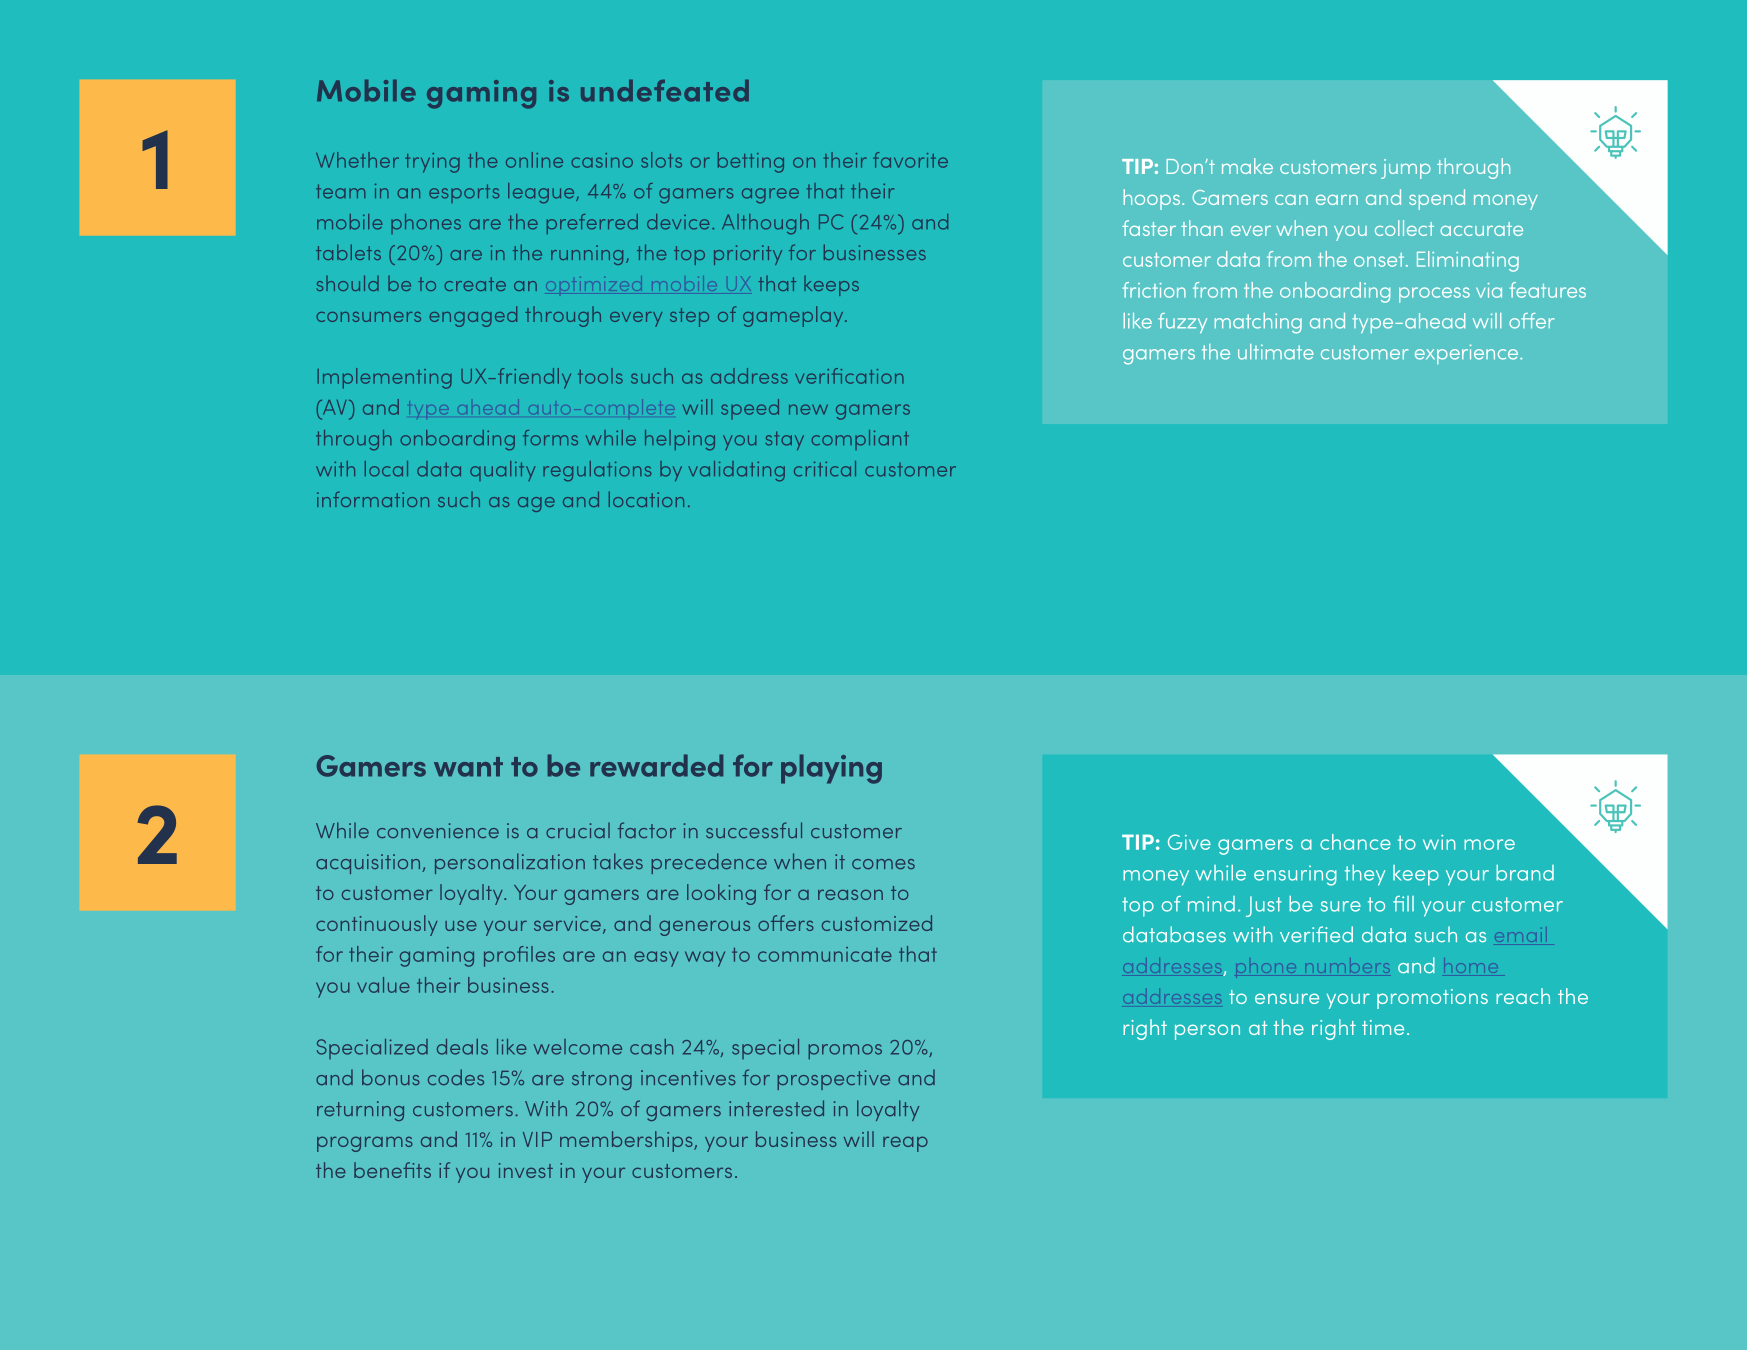  What do you see at coordinates (1406, 169) in the image?
I see `jump` at bounding box center [1406, 169].
